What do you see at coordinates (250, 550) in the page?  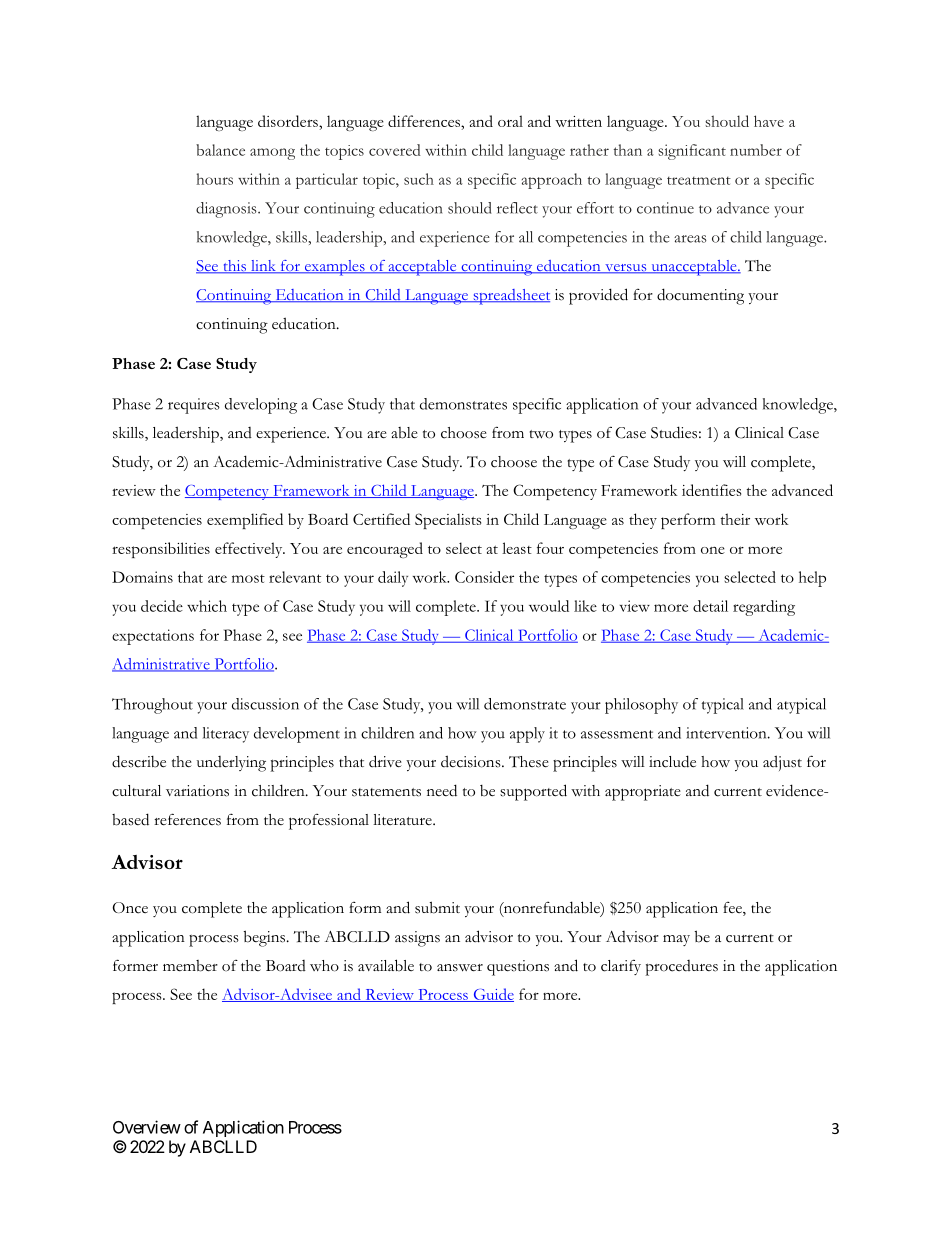 I see `effectively` at bounding box center [250, 550].
